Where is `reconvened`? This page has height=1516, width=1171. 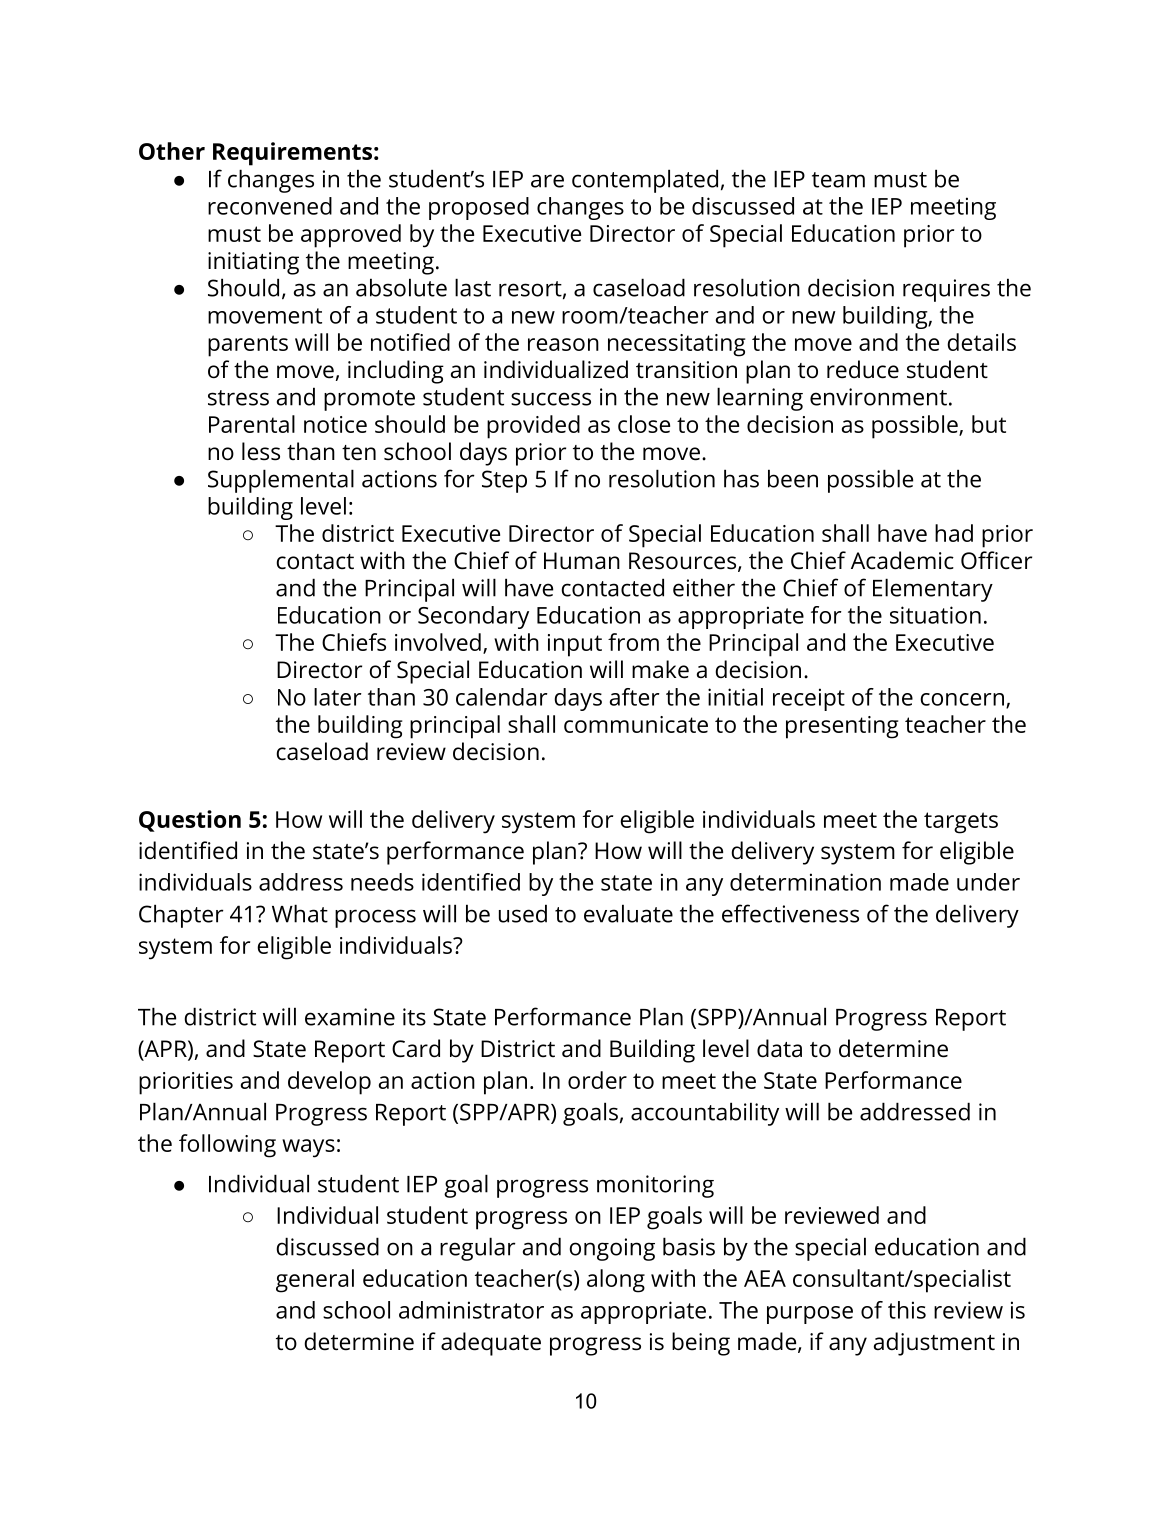 reconvened is located at coordinates (270, 206).
